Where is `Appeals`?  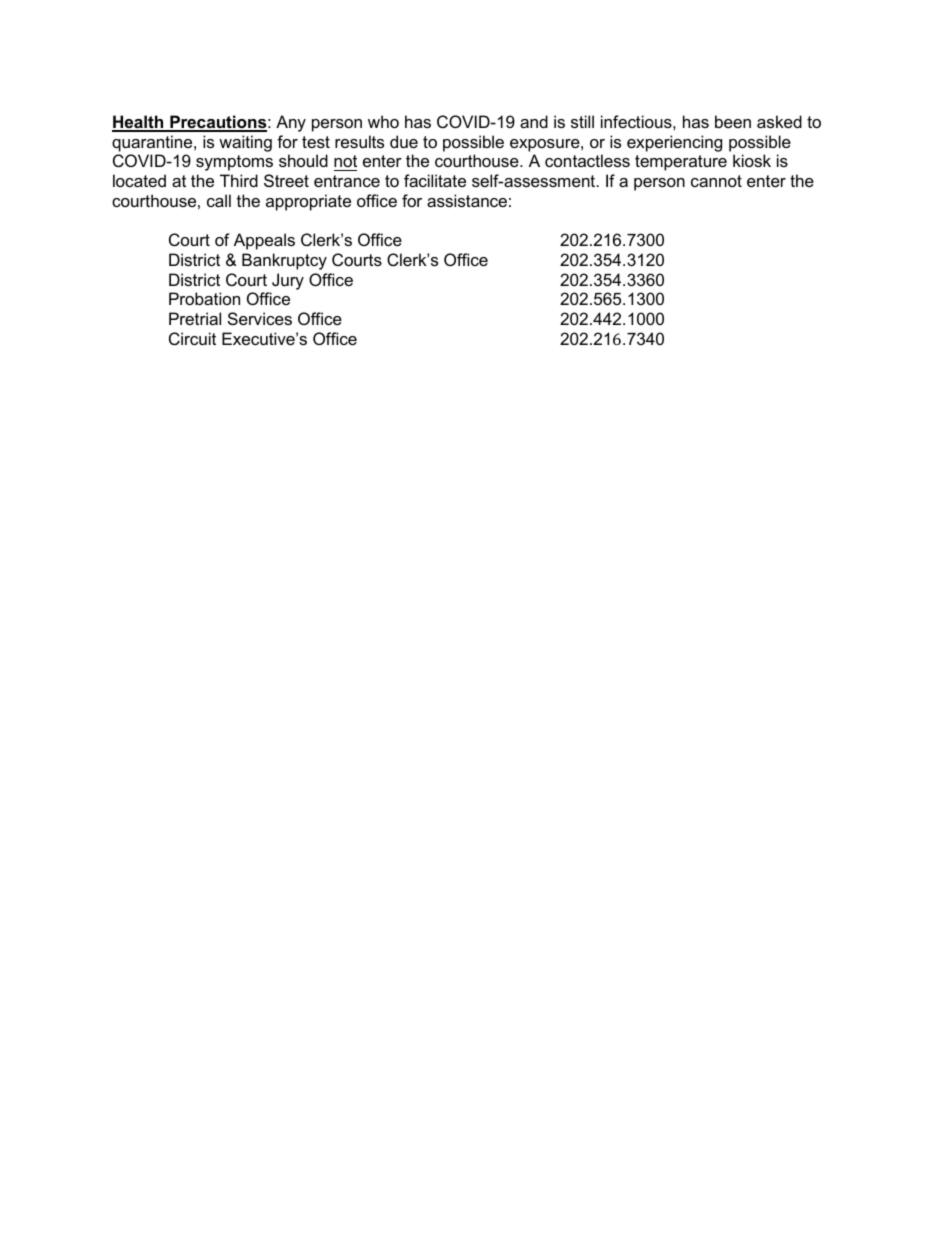 Appeals is located at coordinates (264, 241).
